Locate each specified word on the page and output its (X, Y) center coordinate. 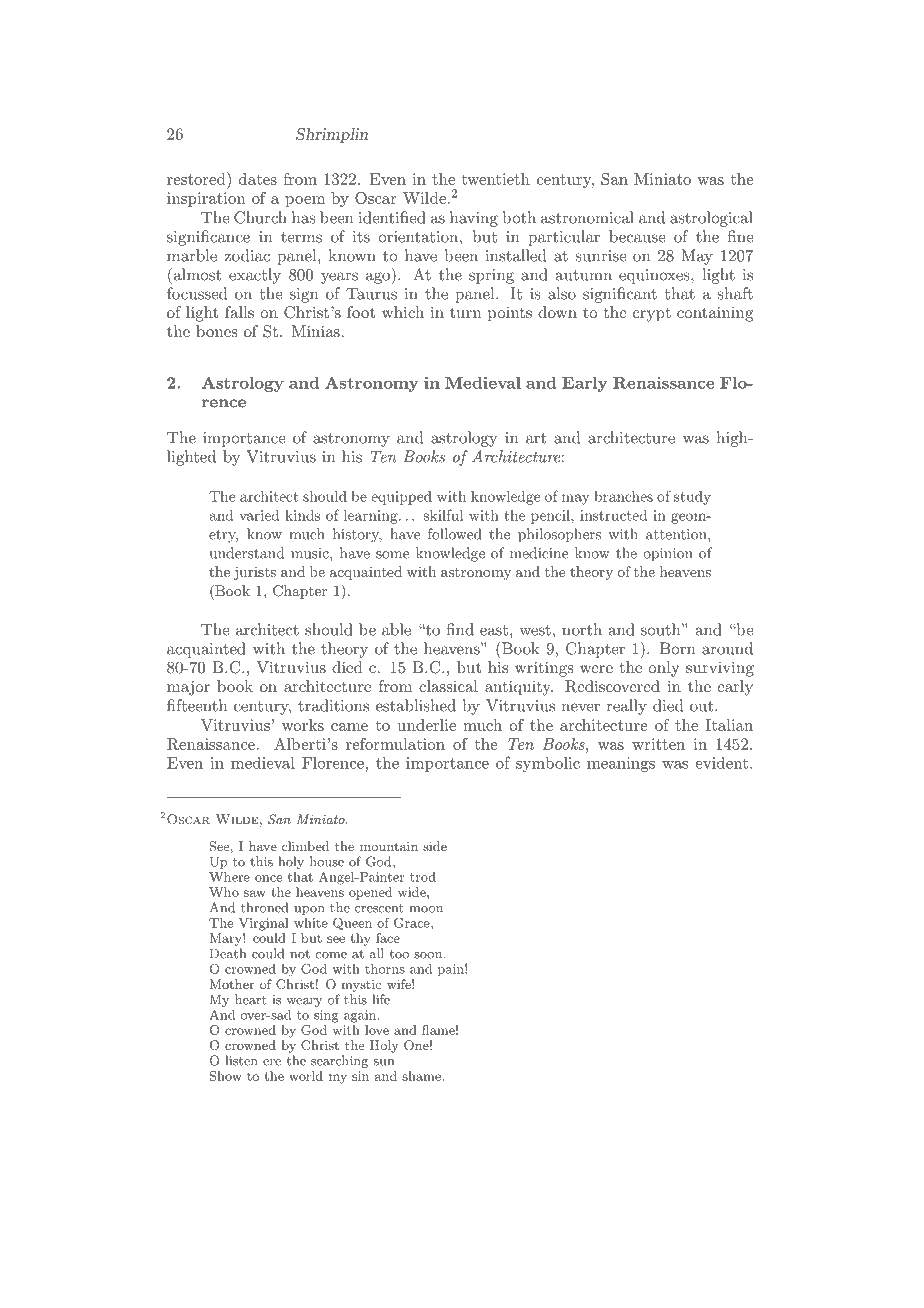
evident (721, 762)
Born (677, 648)
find (460, 629)
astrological (711, 219)
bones (217, 331)
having (474, 219)
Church (260, 217)
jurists (255, 573)
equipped (401, 498)
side (435, 846)
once (268, 878)
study (692, 498)
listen (242, 1060)
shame (422, 1076)
